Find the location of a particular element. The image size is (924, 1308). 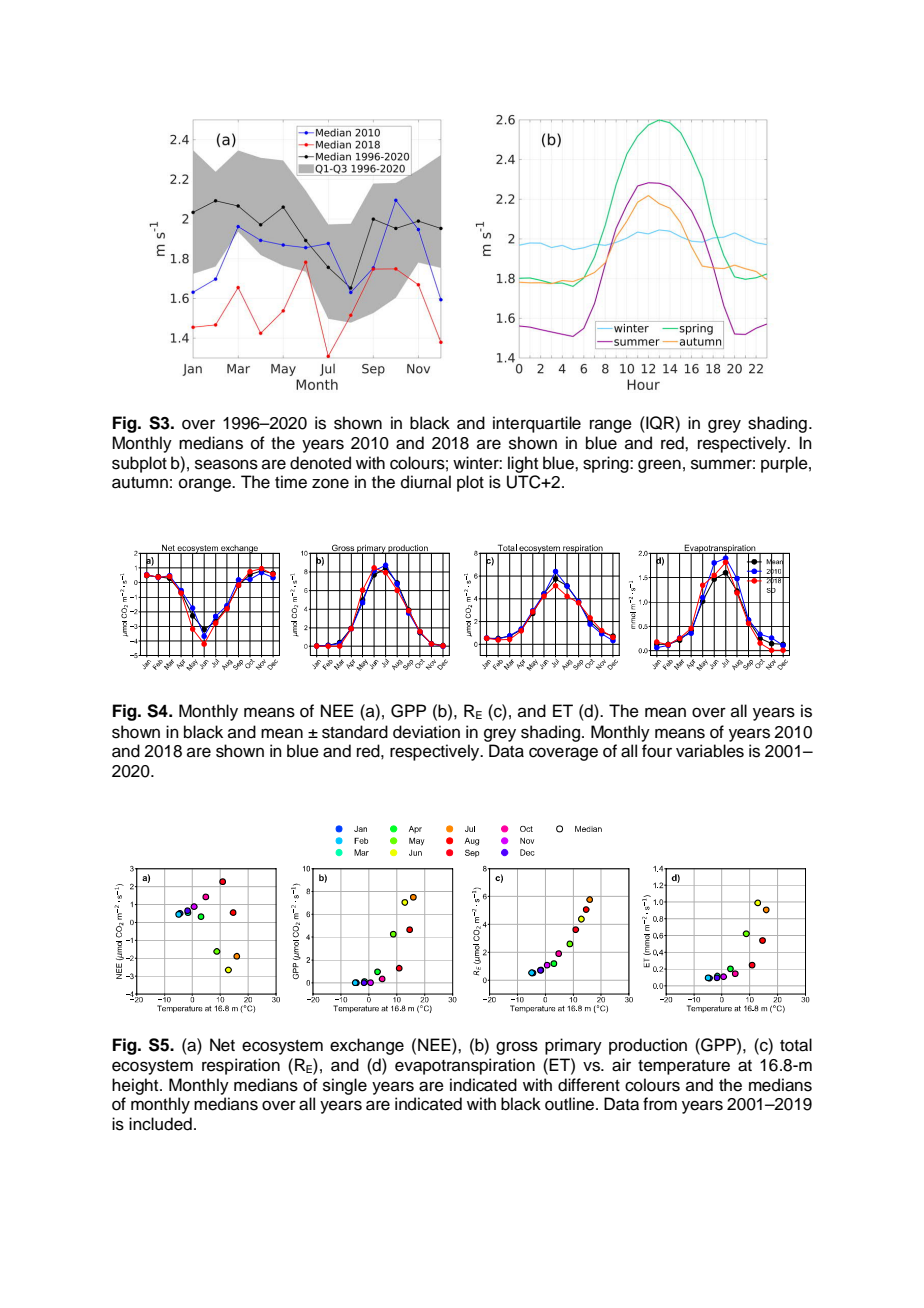

gross is located at coordinates (517, 1048).
